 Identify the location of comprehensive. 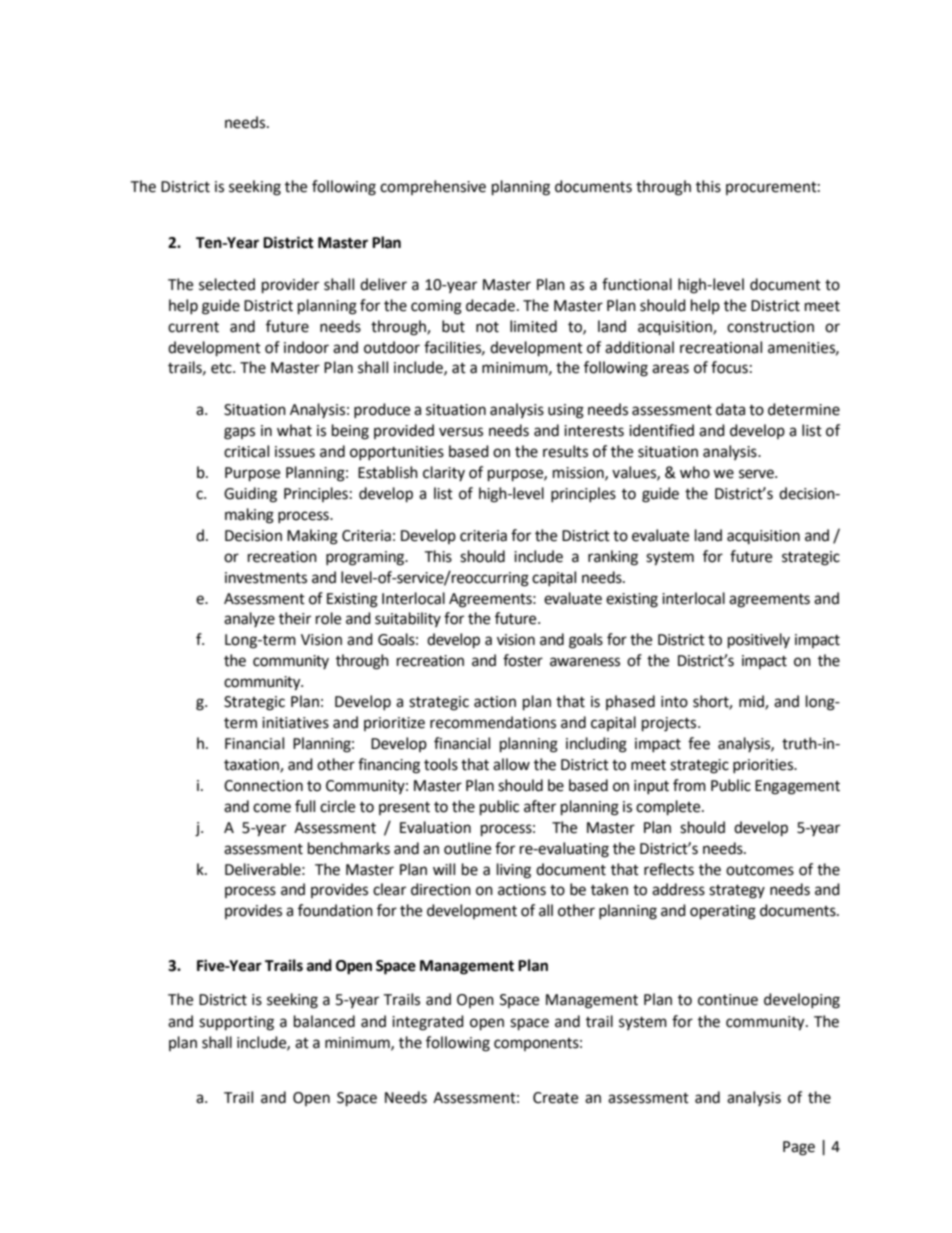
(433, 187).
